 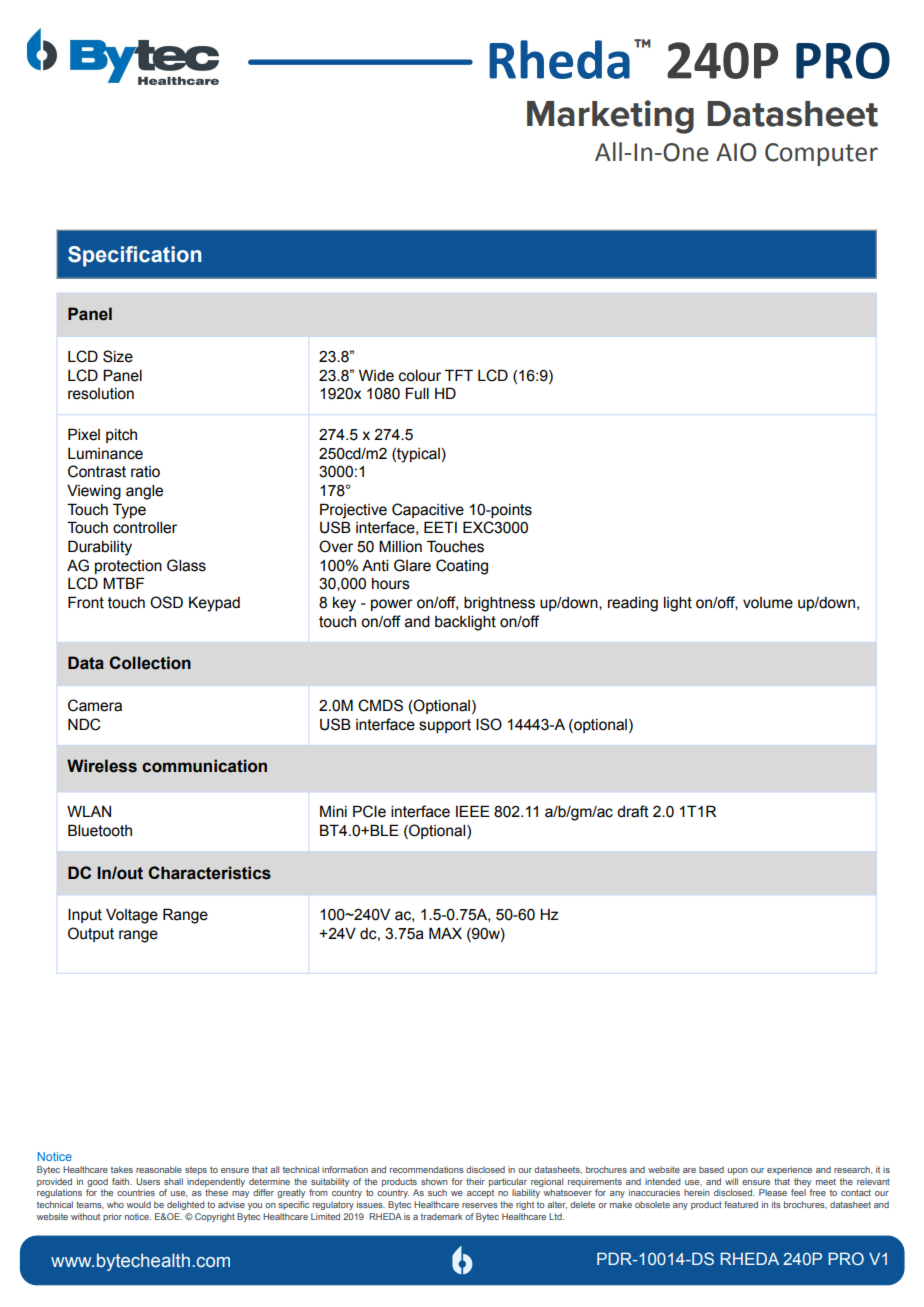 What do you see at coordinates (102, 766) in the screenshot?
I see `Wireless` at bounding box center [102, 766].
